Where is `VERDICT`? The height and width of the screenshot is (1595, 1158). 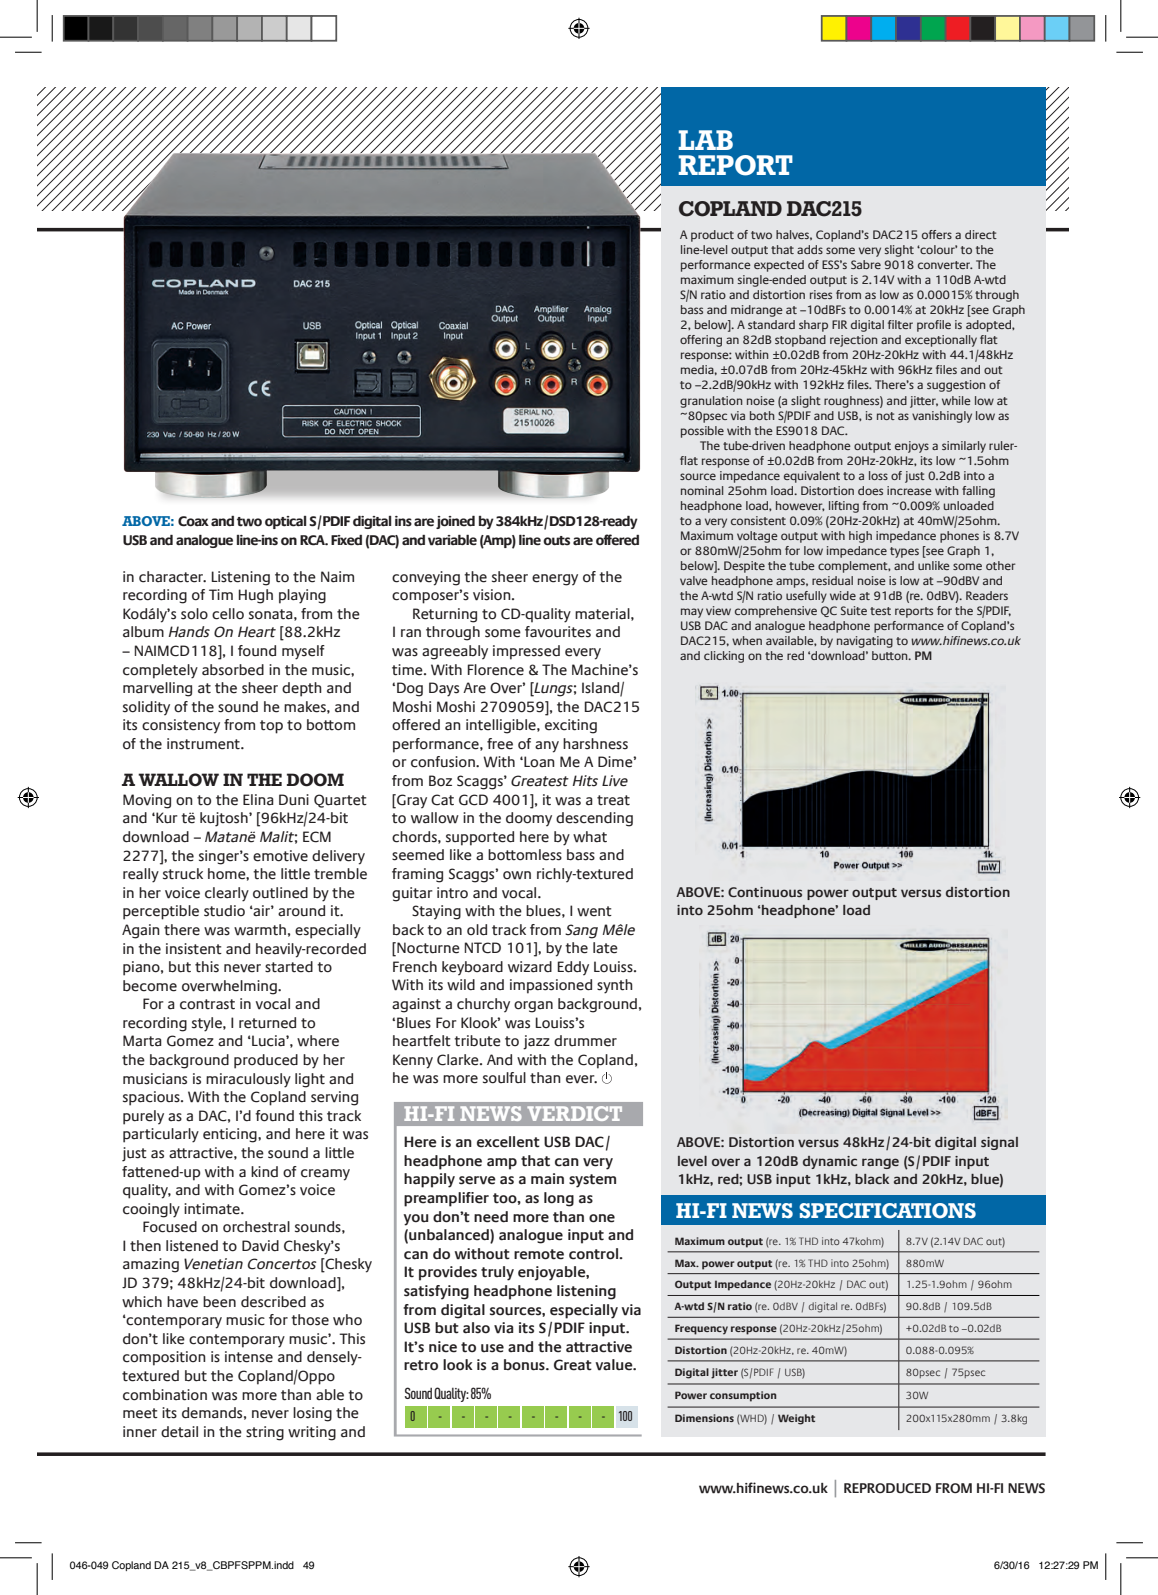
VERDICT is located at coordinates (574, 1113).
